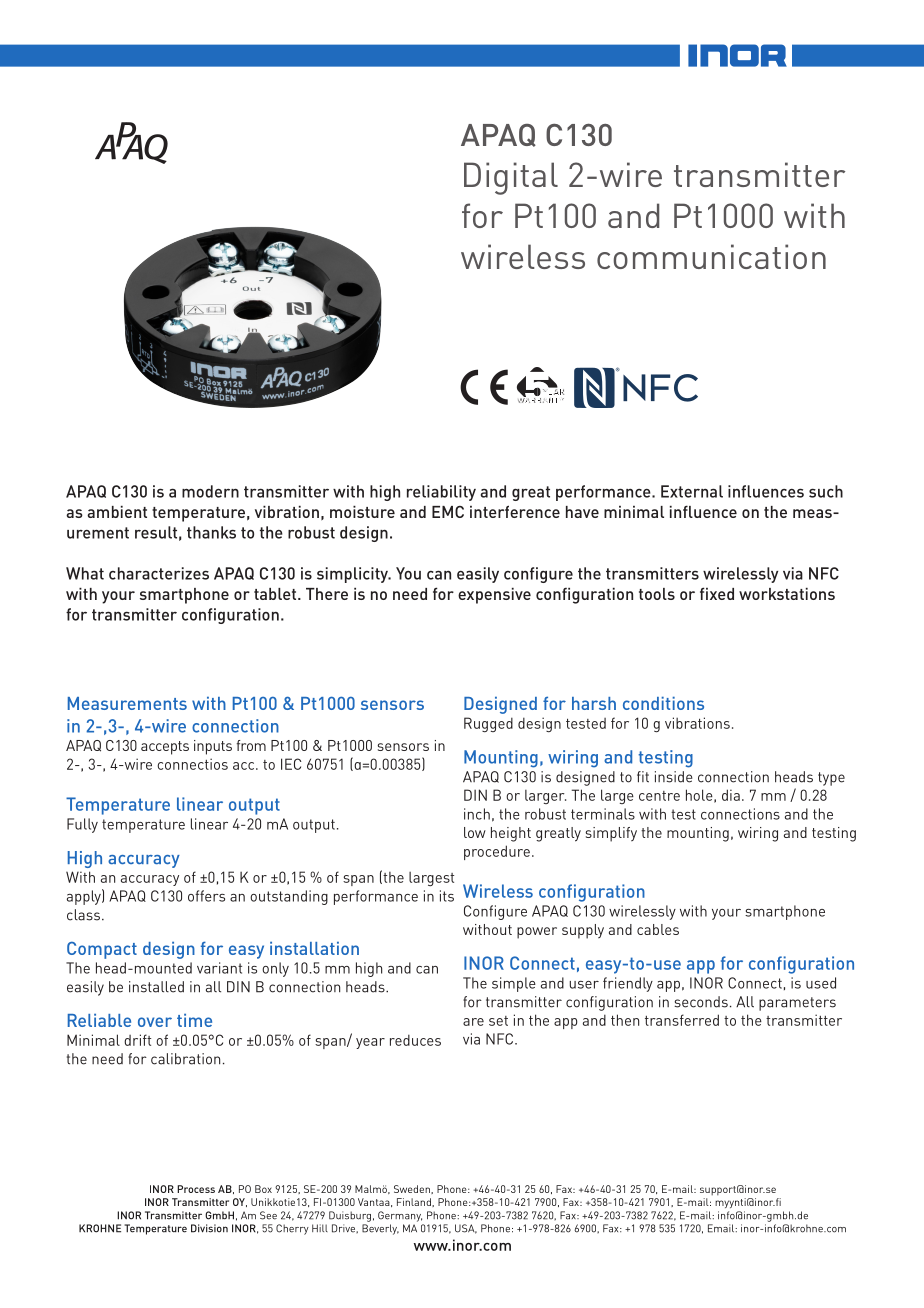 This document has width=924, height=1308. Describe the element at coordinates (448, 512) in the document. I see `EMC` at that location.
